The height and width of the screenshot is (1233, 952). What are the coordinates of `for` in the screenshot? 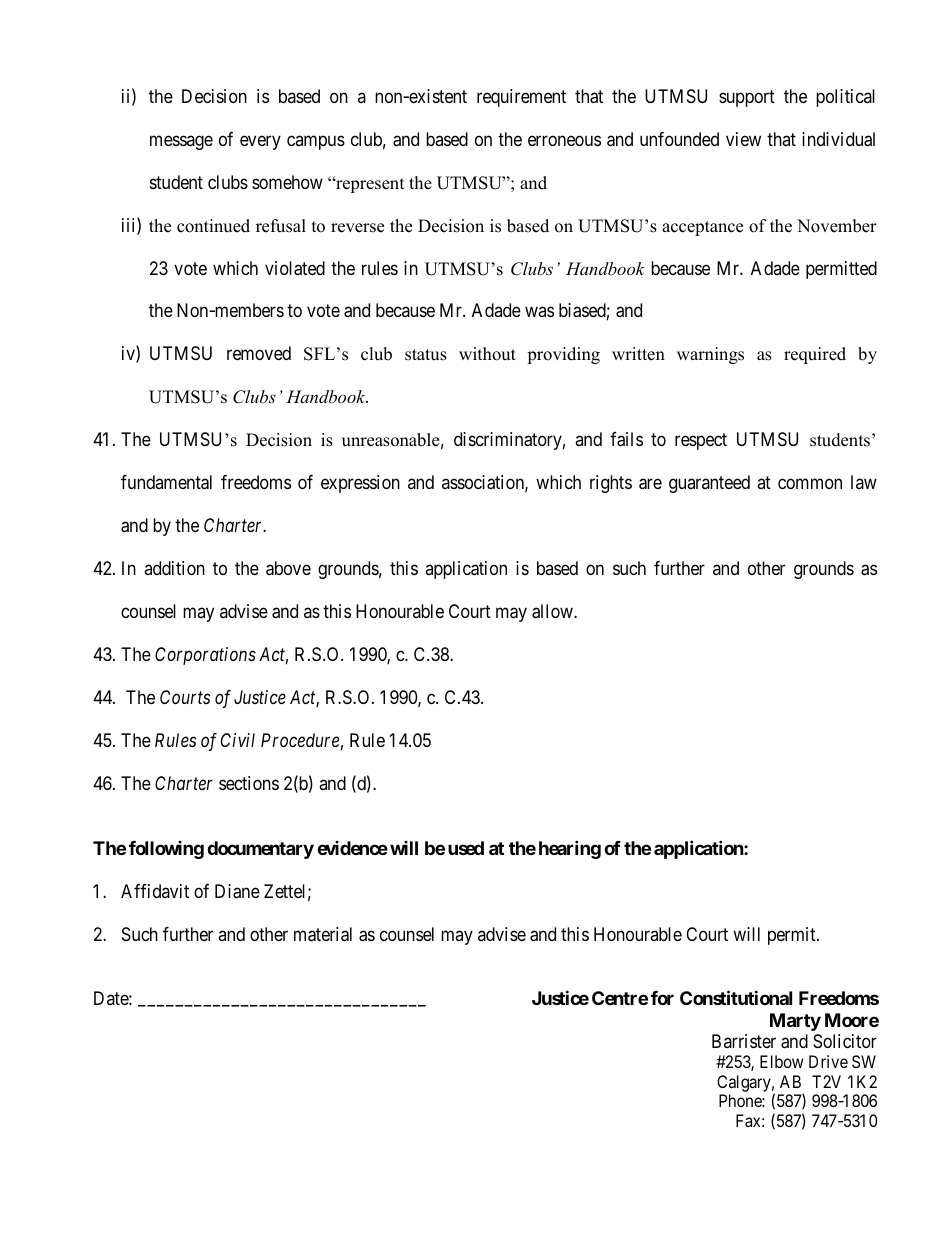 It's located at (662, 998).
